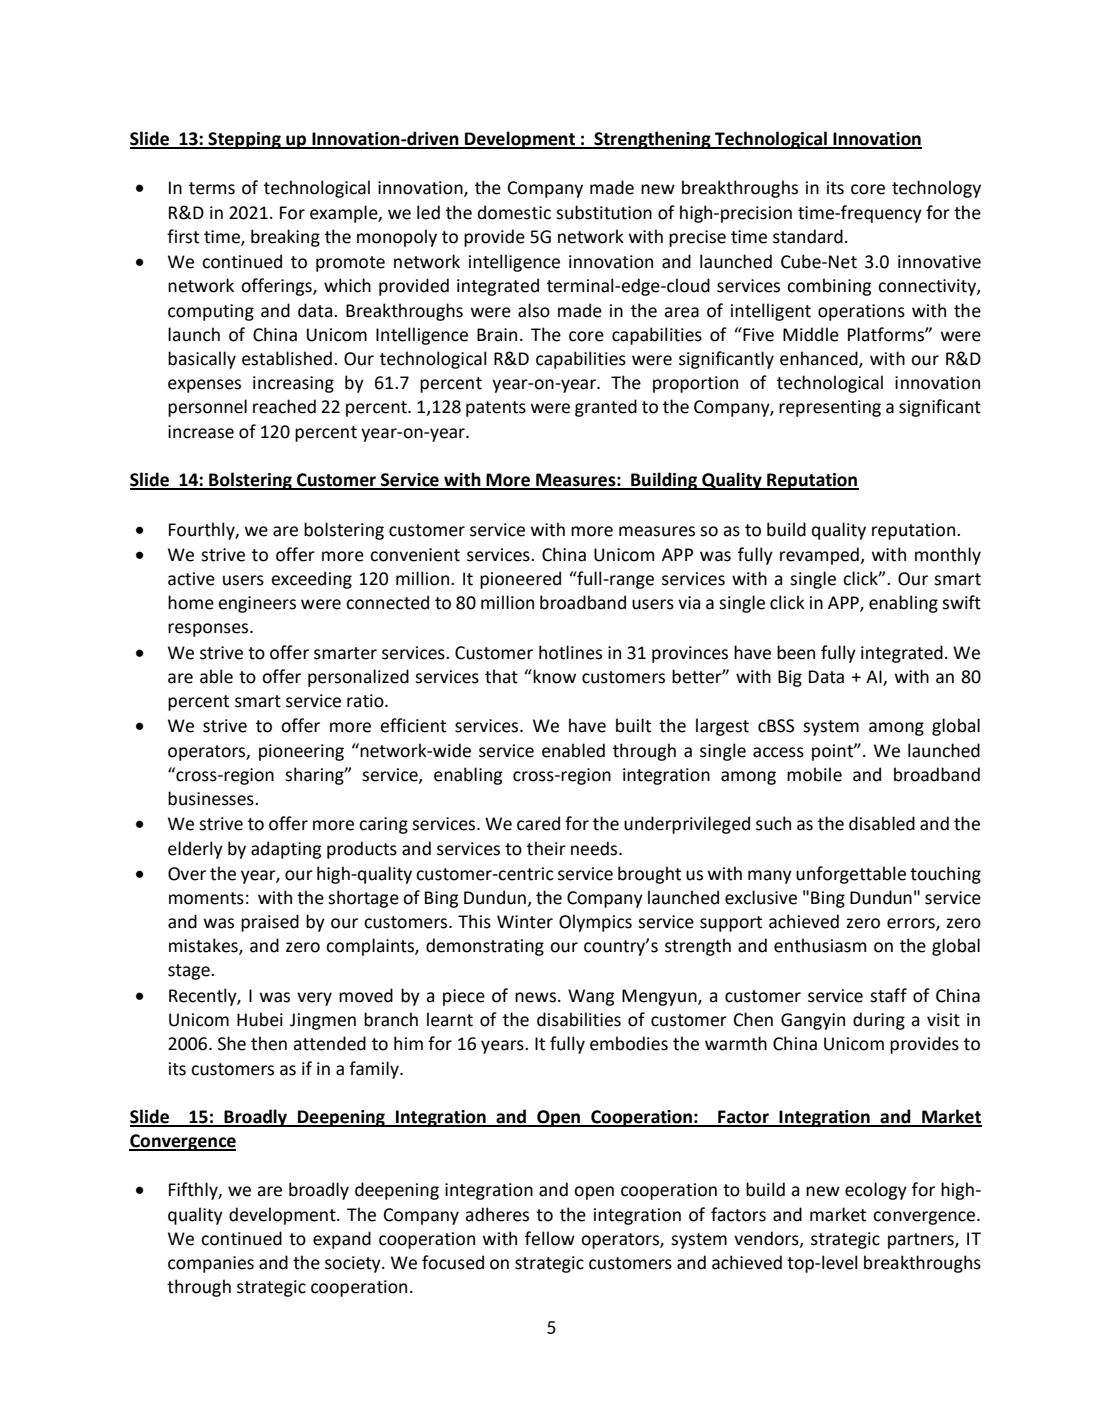  Describe the element at coordinates (520, 580) in the screenshot. I see `pioneered` at that location.
